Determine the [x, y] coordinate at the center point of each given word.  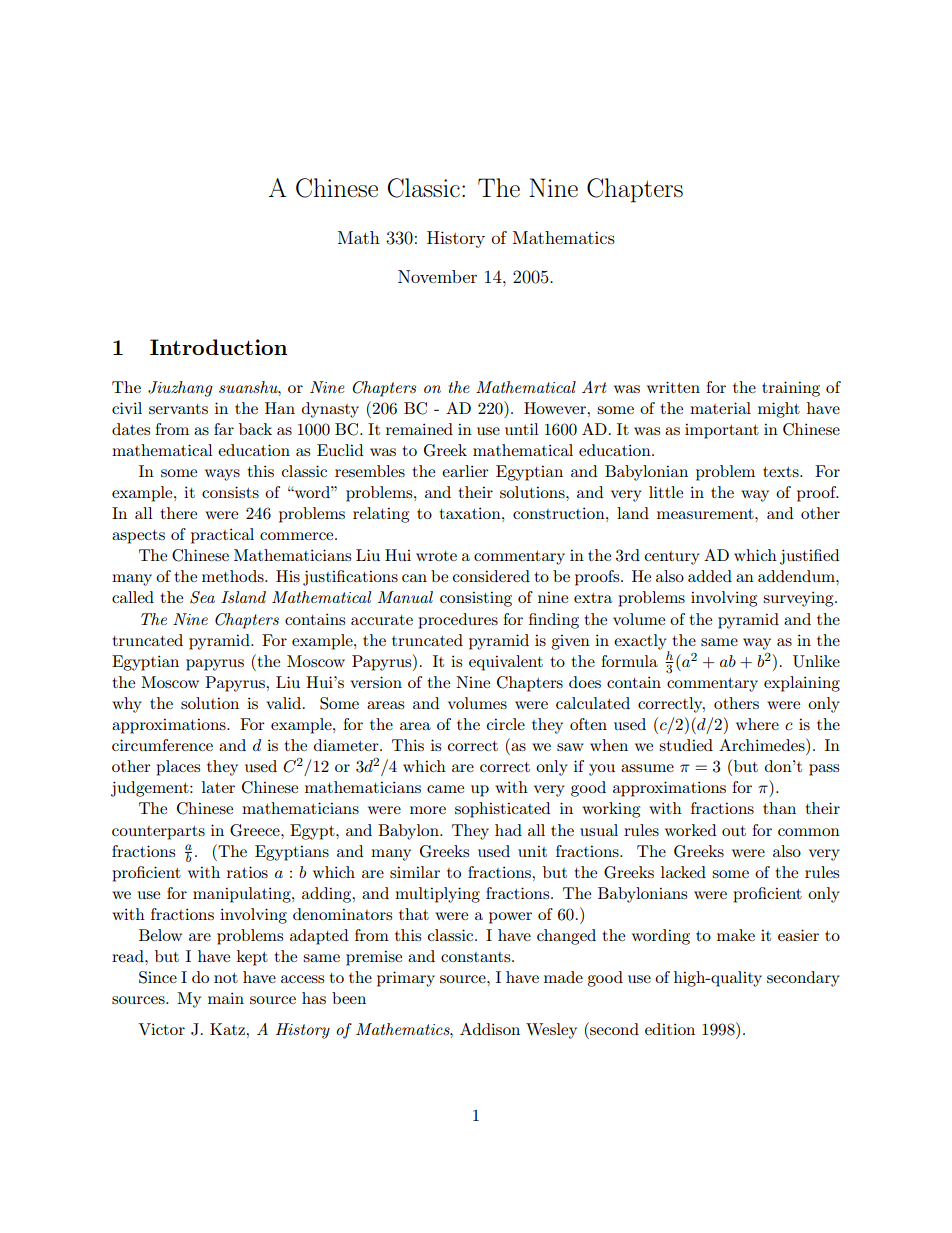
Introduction [218, 347]
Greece [256, 830]
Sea [202, 597]
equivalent [506, 663]
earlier [465, 471]
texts [782, 472]
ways [222, 475]
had [508, 830]
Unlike [816, 661]
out [734, 831]
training [791, 389]
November [437, 276]
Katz [228, 1029]
